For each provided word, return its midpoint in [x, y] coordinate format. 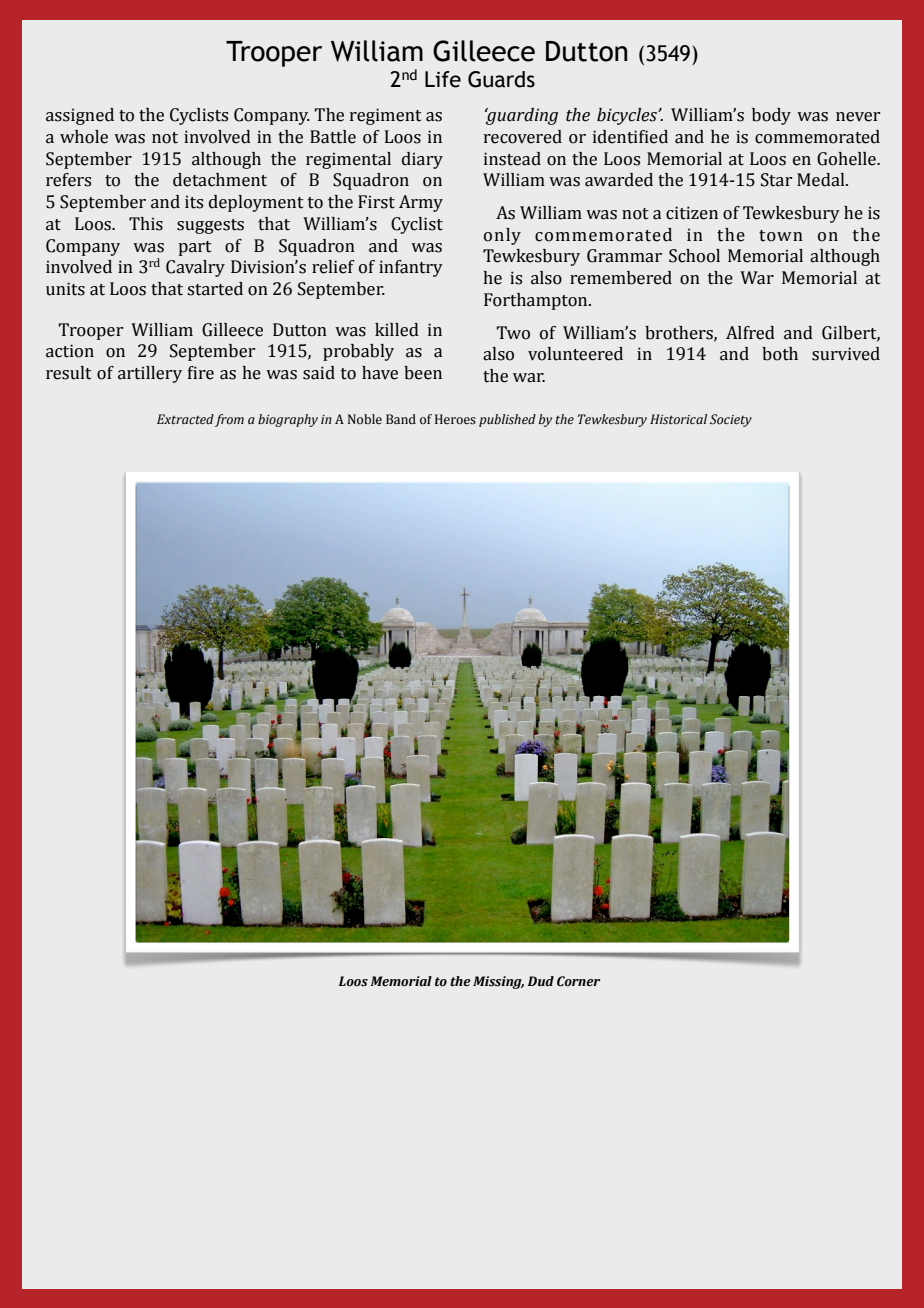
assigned [80, 116]
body [771, 116]
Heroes [455, 419]
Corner [578, 981]
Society [731, 420]
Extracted [185, 419]
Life [443, 79]
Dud [541, 981]
